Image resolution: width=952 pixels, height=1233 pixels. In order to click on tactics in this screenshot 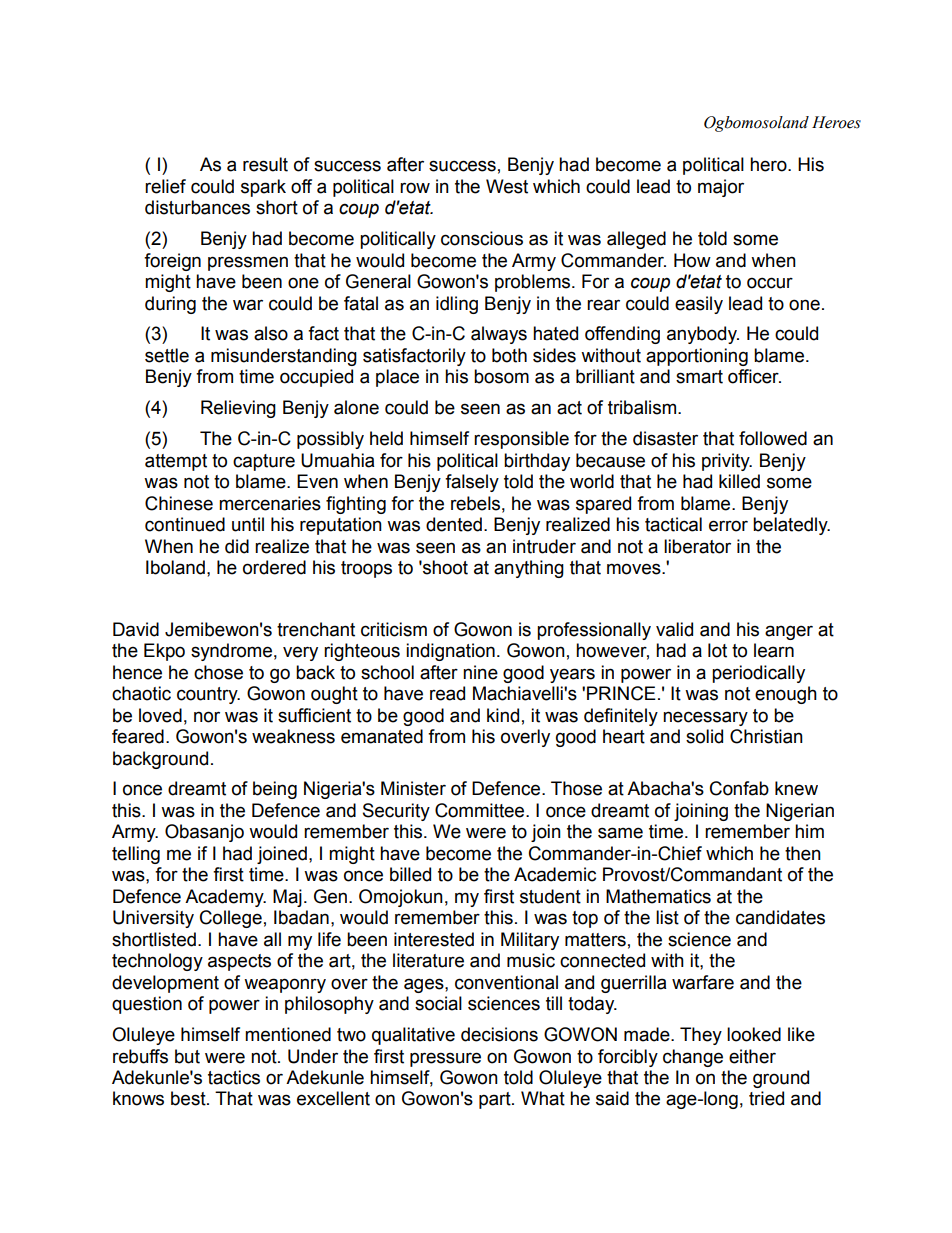, I will do `click(234, 1077)`.
